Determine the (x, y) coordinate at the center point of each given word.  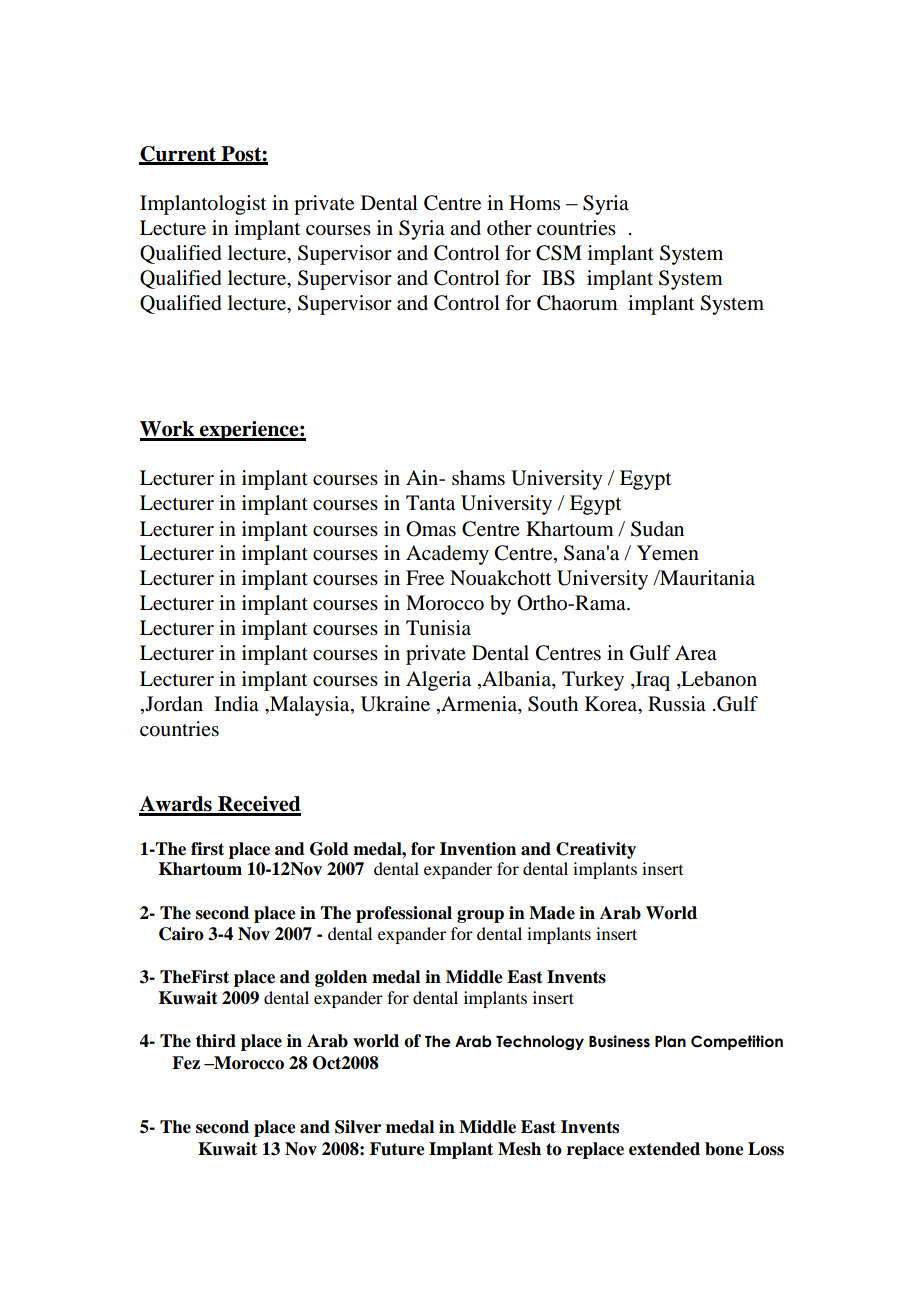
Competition (737, 1042)
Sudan (657, 529)
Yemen (668, 553)
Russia (677, 704)
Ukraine (395, 704)
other (509, 228)
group (480, 916)
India (236, 704)
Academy (447, 555)
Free (425, 578)
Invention (478, 849)
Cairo (181, 934)
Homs (534, 203)
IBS (558, 278)
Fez (186, 1063)
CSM (559, 253)
